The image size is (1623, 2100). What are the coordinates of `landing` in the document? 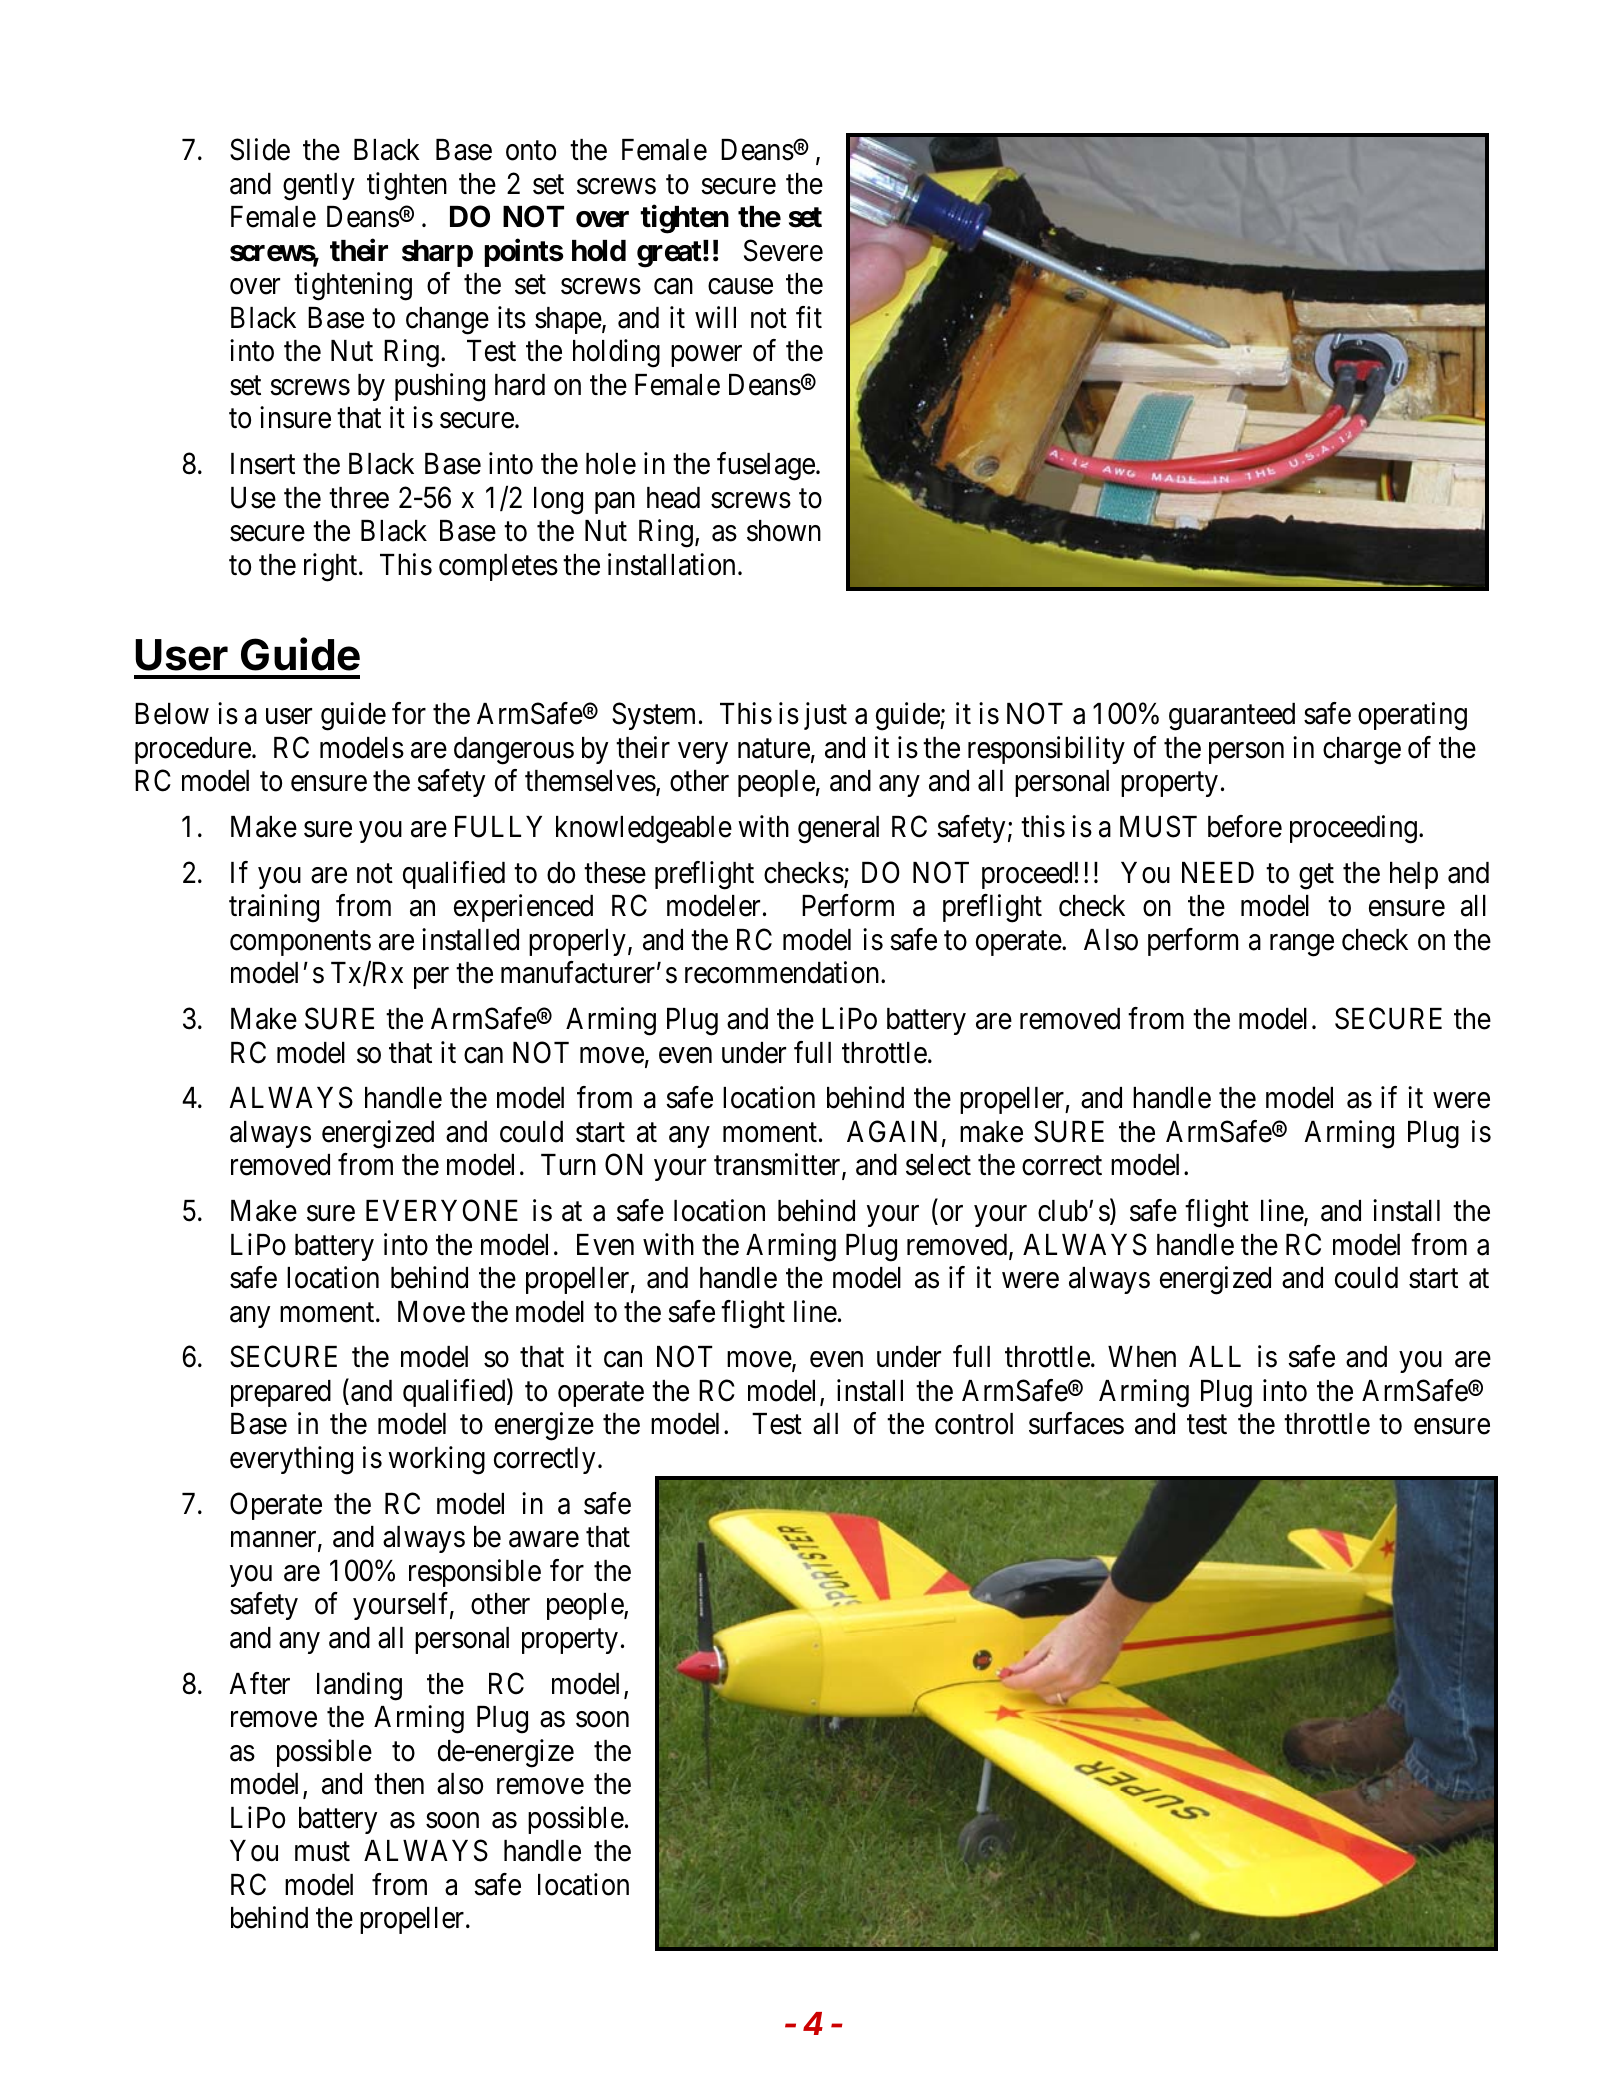 It's located at (359, 1686).
